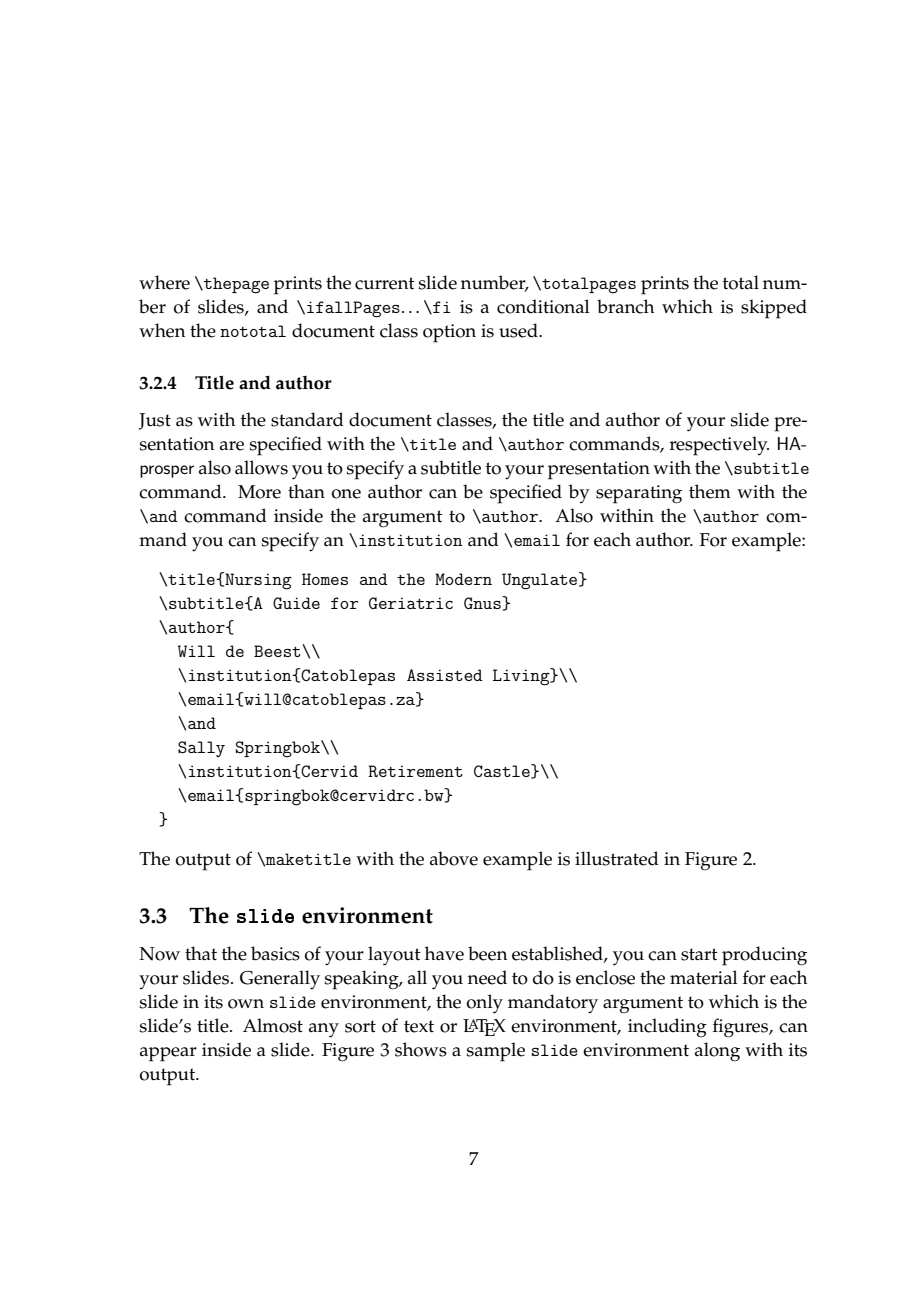 The width and height of the document is (924, 1305). What do you see at coordinates (496, 1052) in the document?
I see `sample` at bounding box center [496, 1052].
